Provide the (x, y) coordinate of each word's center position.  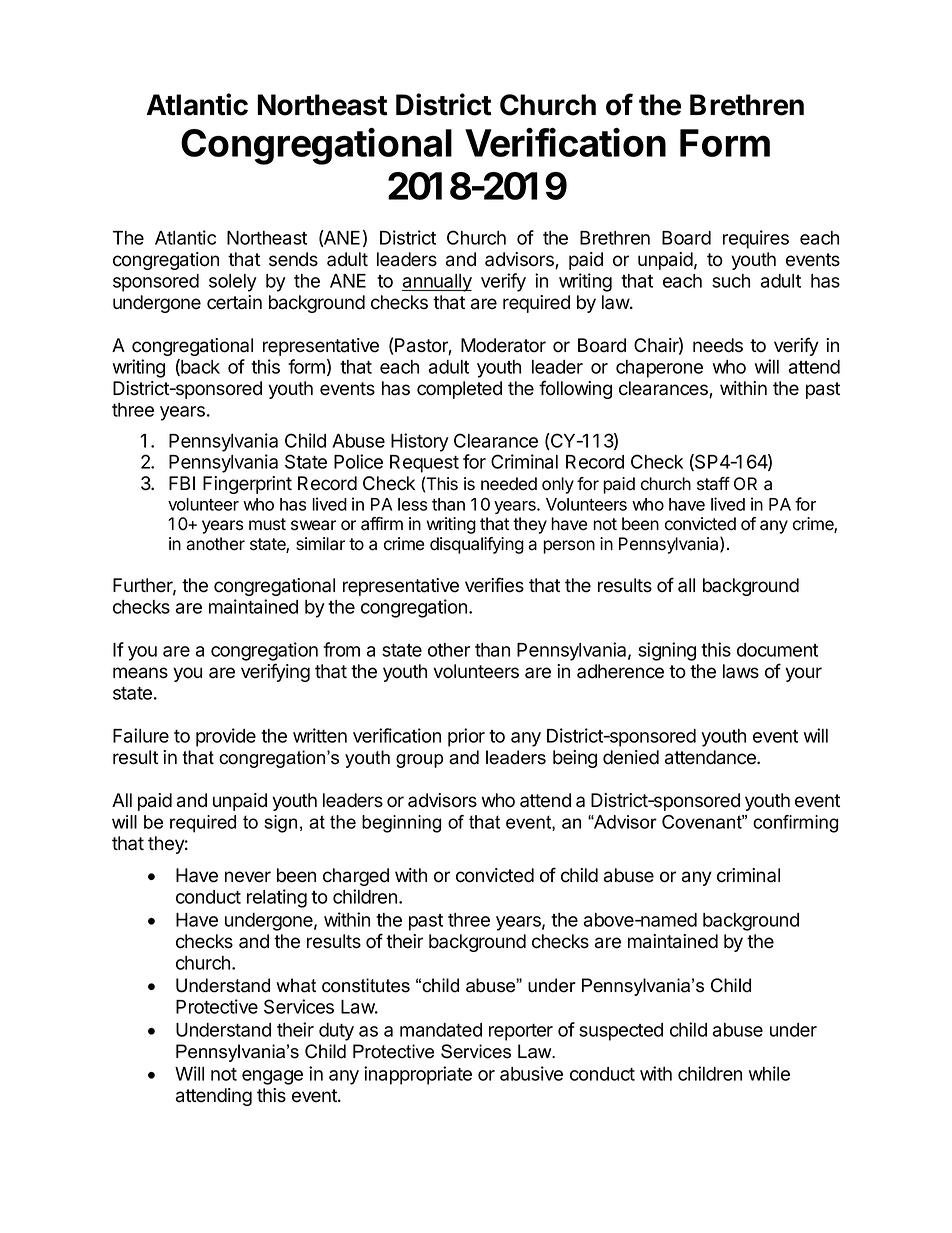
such (731, 281)
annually (437, 283)
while (769, 1073)
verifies (494, 585)
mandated (441, 1030)
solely (233, 283)
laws (741, 671)
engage (272, 1077)
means (140, 673)
